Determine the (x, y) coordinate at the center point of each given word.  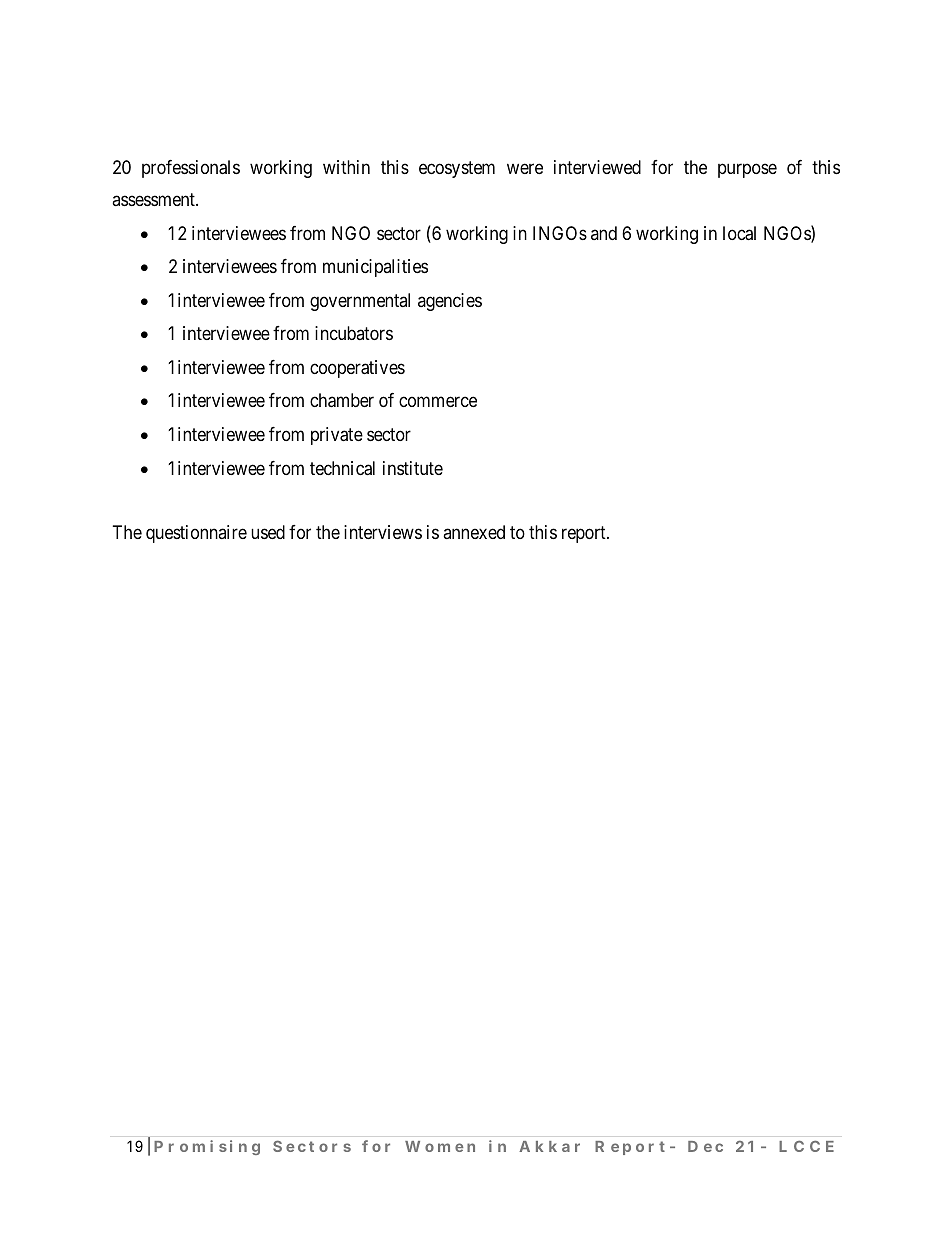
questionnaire (196, 534)
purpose (747, 170)
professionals (191, 169)
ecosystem (457, 169)
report (585, 534)
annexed (474, 532)
